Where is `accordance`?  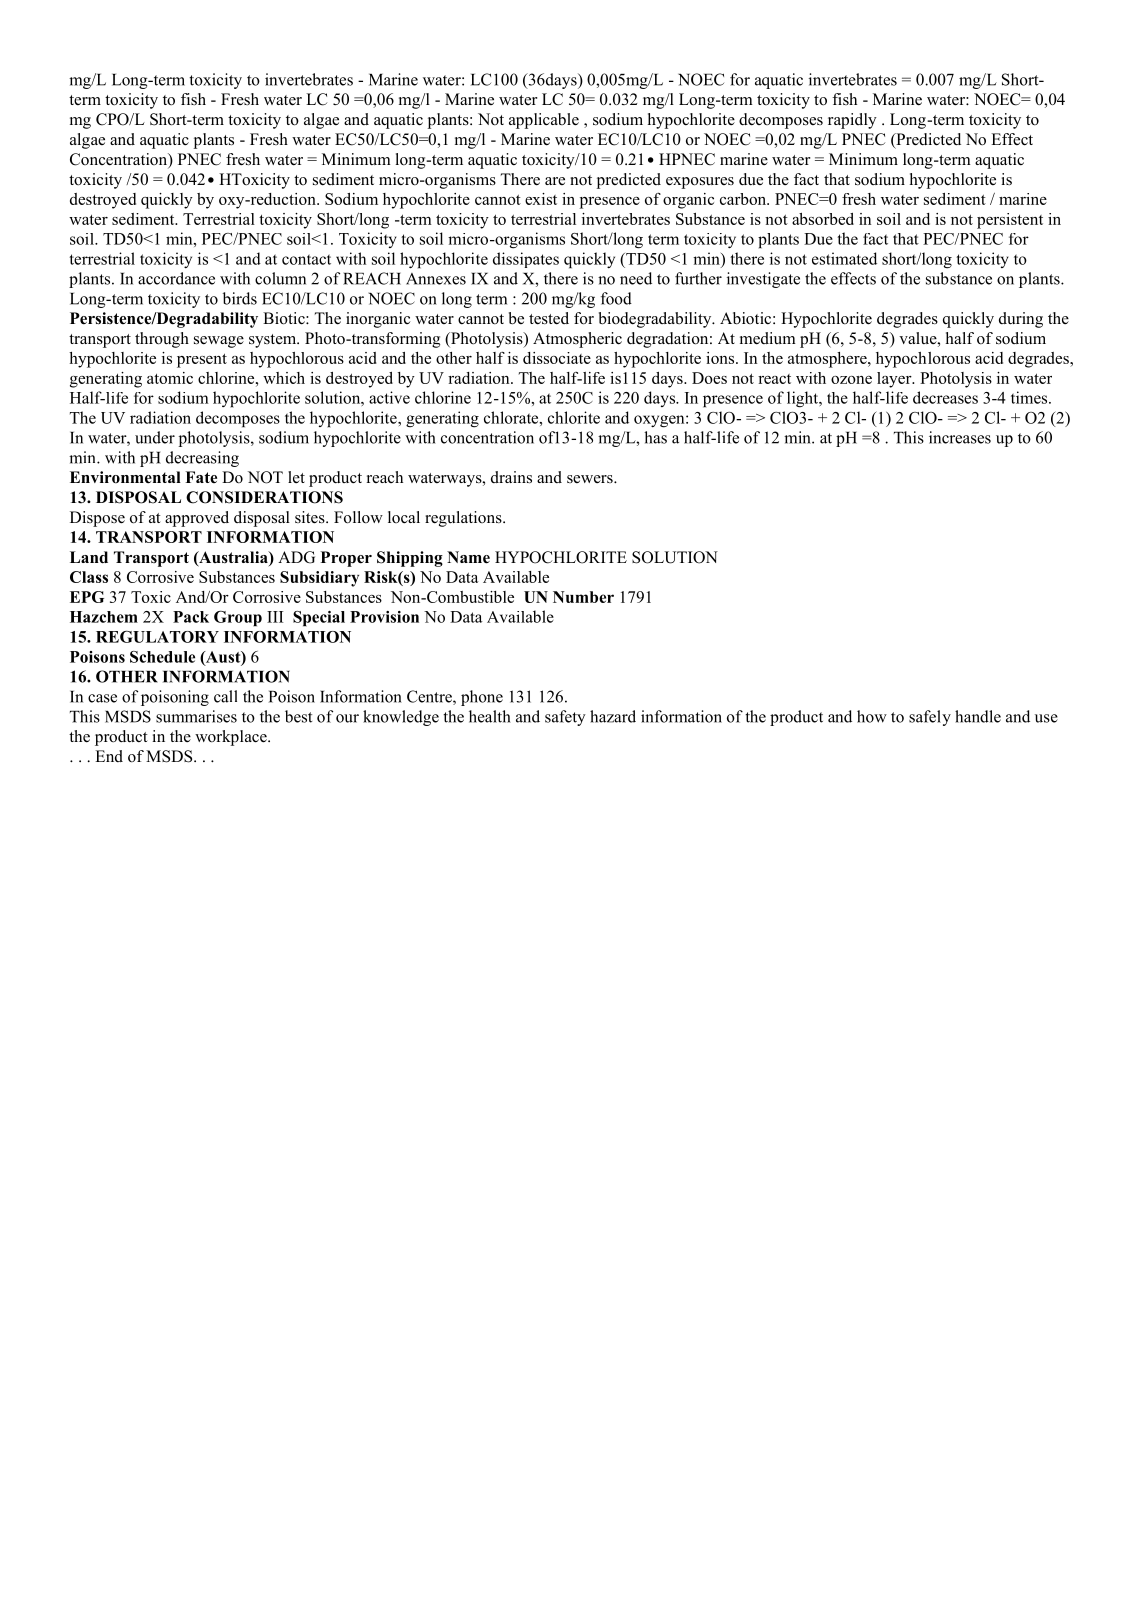
accordance is located at coordinates (176, 278).
